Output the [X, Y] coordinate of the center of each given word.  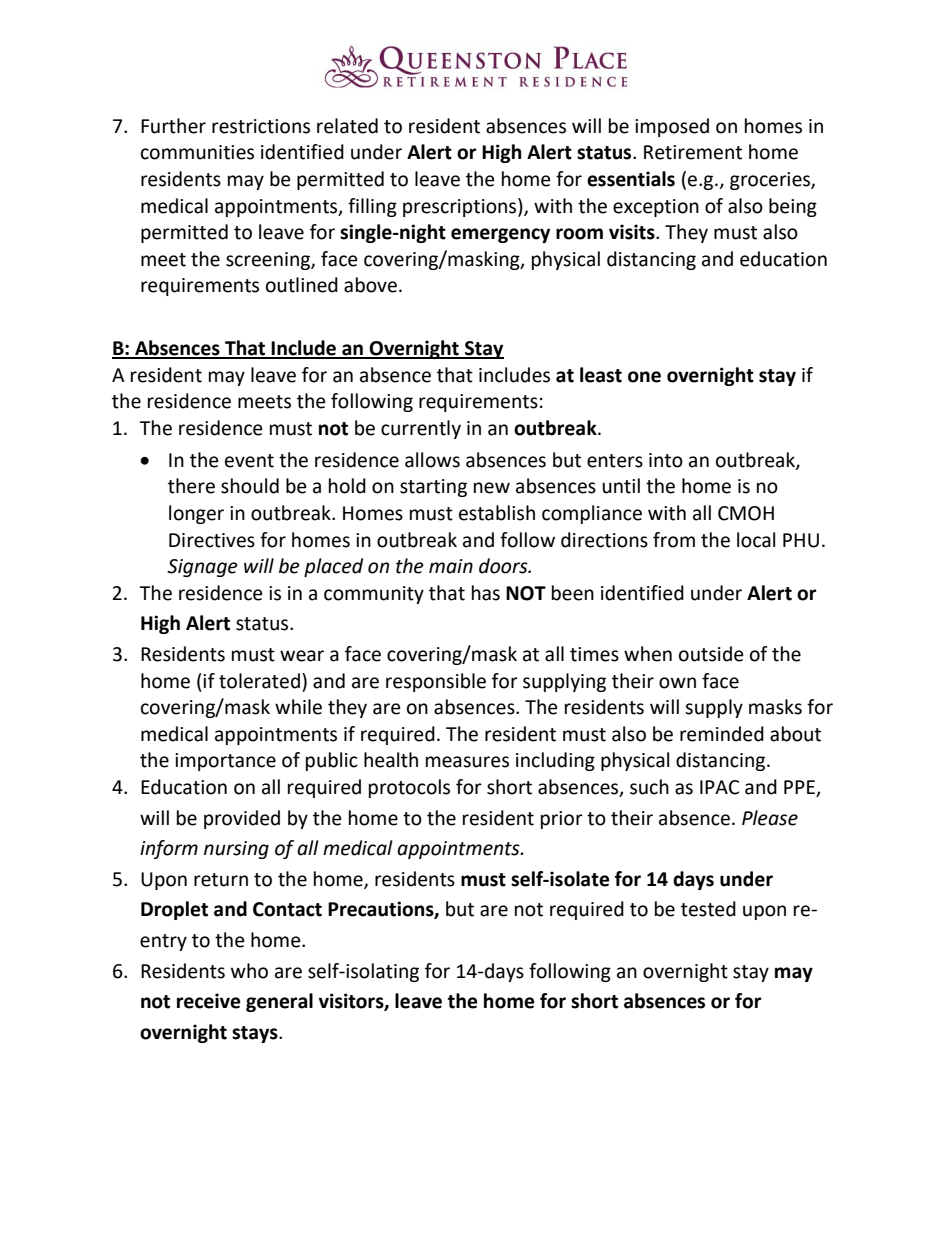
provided [242, 819]
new [492, 488]
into [666, 460]
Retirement [693, 152]
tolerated [259, 681]
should [250, 486]
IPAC [719, 787]
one [644, 377]
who [249, 971]
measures [467, 762]
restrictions [261, 126]
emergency [500, 235]
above [370, 285]
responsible [436, 682]
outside [711, 654]
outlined [302, 285]
